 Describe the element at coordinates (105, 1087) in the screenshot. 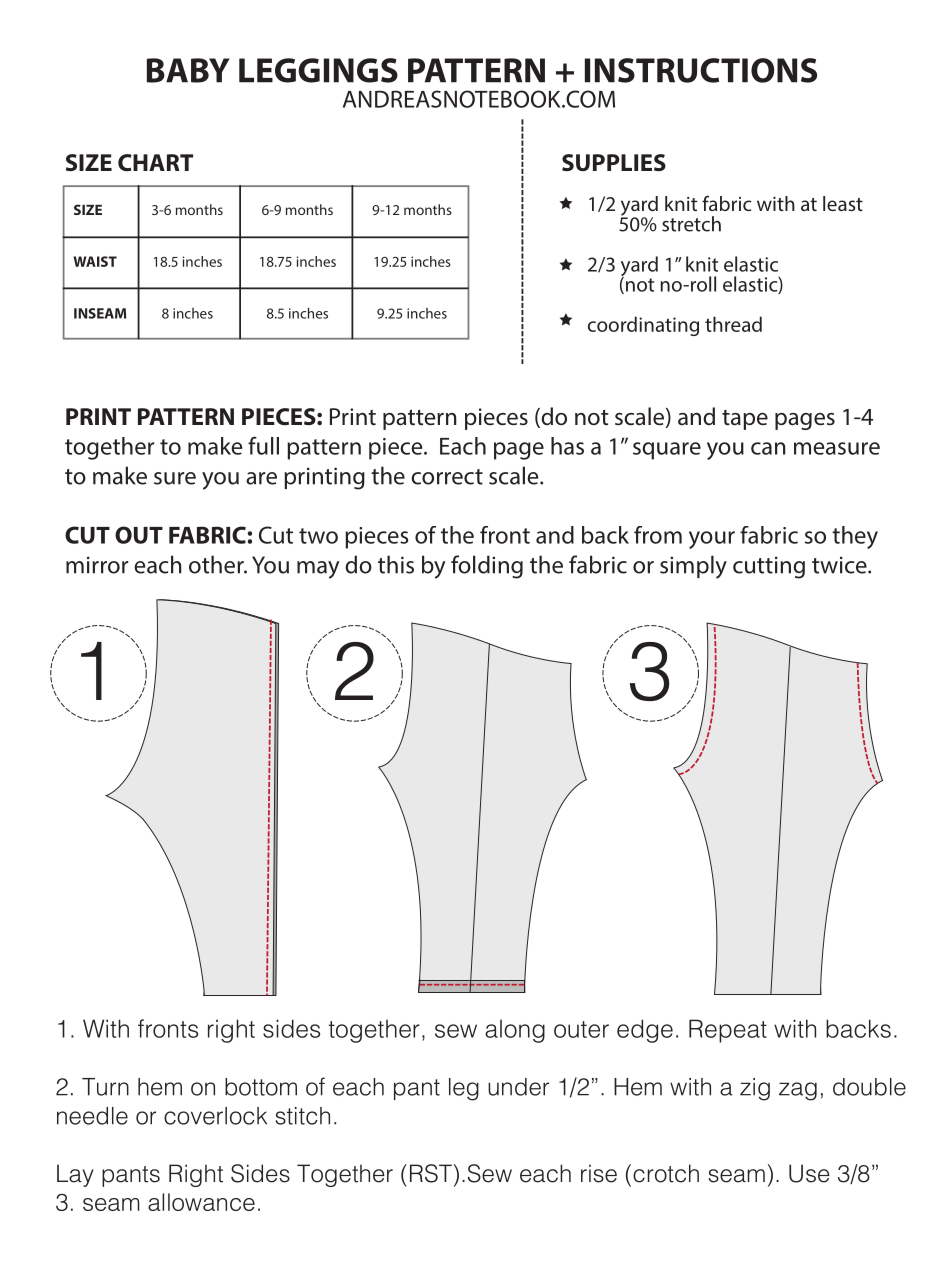

I see `Turn` at that location.
